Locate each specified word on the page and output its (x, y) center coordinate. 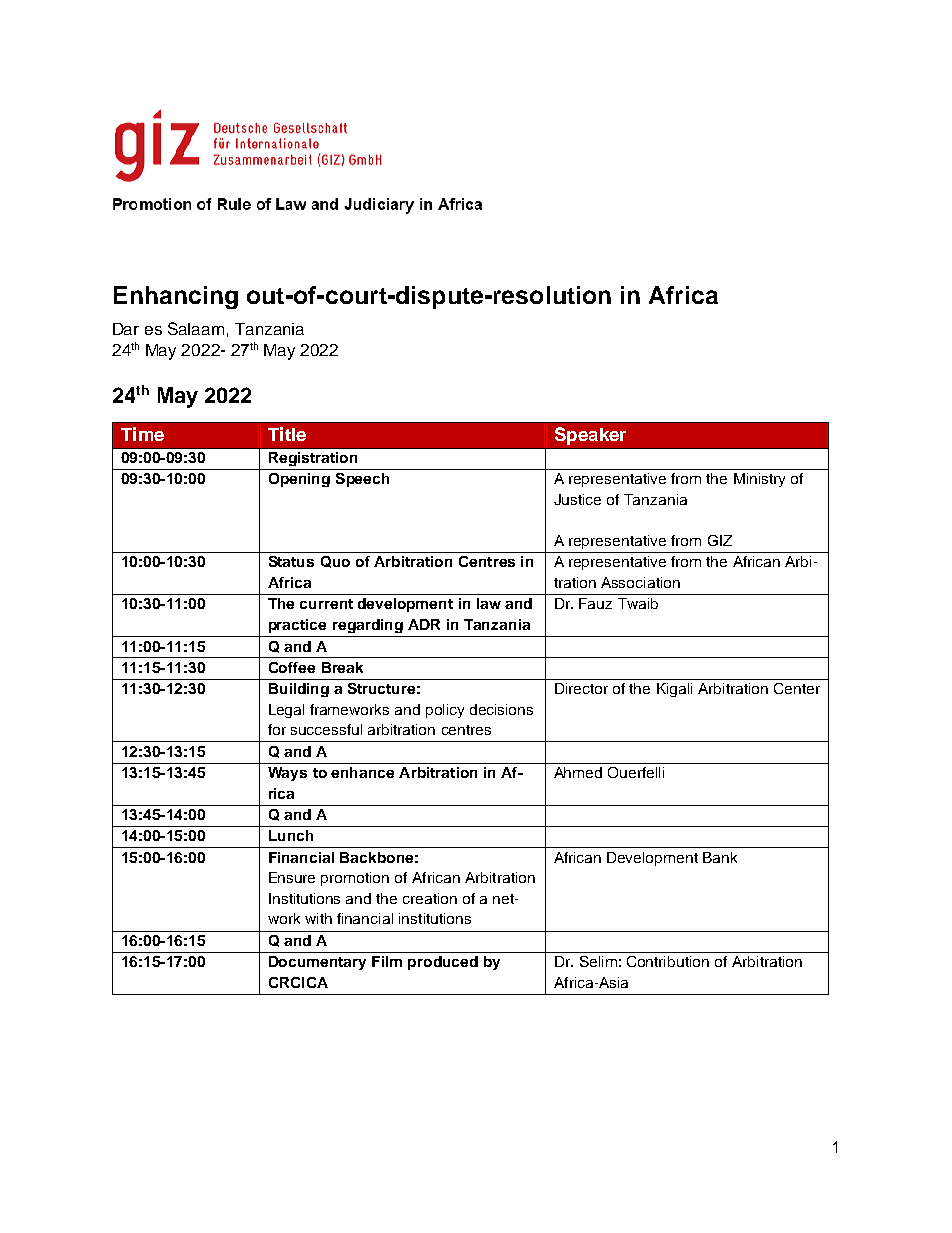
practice (297, 626)
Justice (577, 499)
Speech (362, 480)
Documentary (317, 963)
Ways (287, 774)
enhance (362, 772)
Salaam (196, 328)
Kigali (674, 690)
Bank (720, 857)
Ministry (759, 480)
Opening (299, 480)
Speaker (590, 436)
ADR (424, 624)
